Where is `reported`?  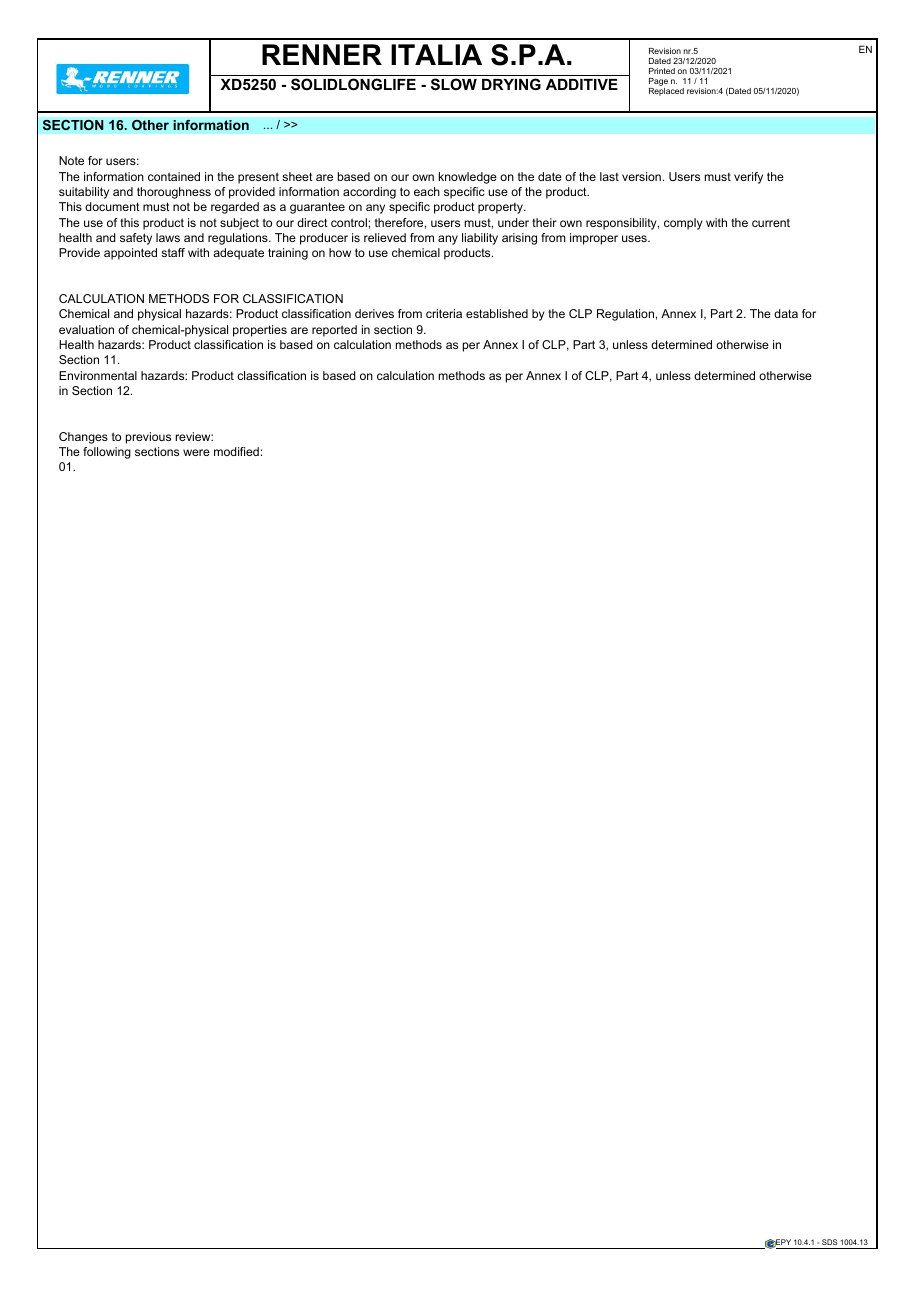 reported is located at coordinates (334, 331).
